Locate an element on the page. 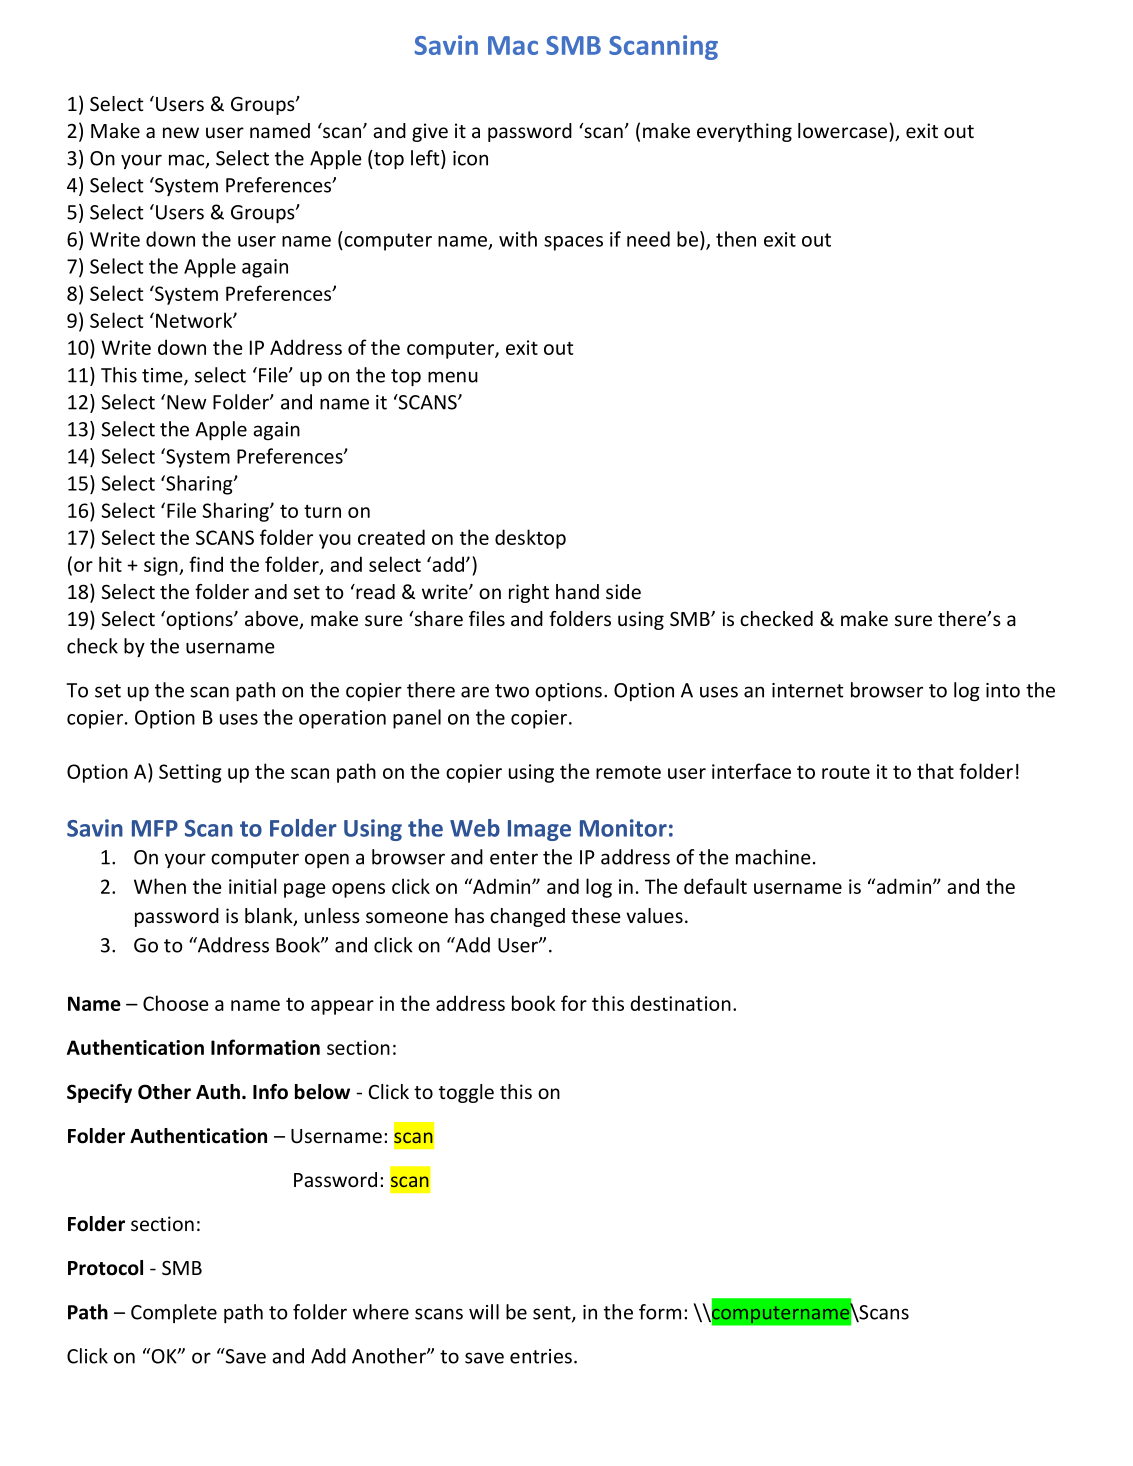  find is located at coordinates (206, 564).
